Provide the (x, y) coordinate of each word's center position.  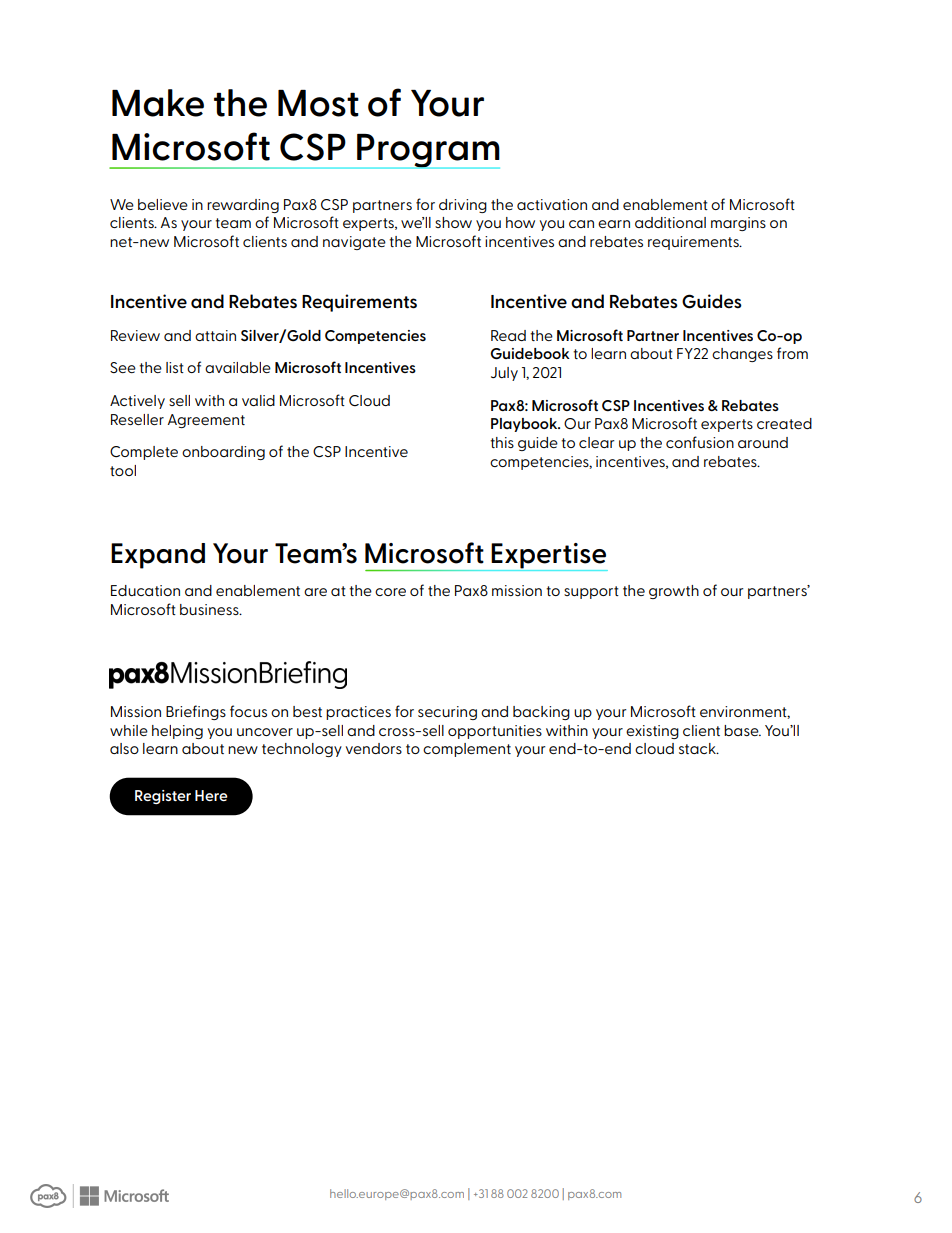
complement (467, 750)
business (210, 609)
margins (738, 224)
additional (670, 222)
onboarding (223, 453)
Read (508, 335)
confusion (700, 442)
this (502, 442)
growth (674, 592)
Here (211, 795)
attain (215, 335)
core (390, 592)
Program (427, 151)
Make (158, 103)
